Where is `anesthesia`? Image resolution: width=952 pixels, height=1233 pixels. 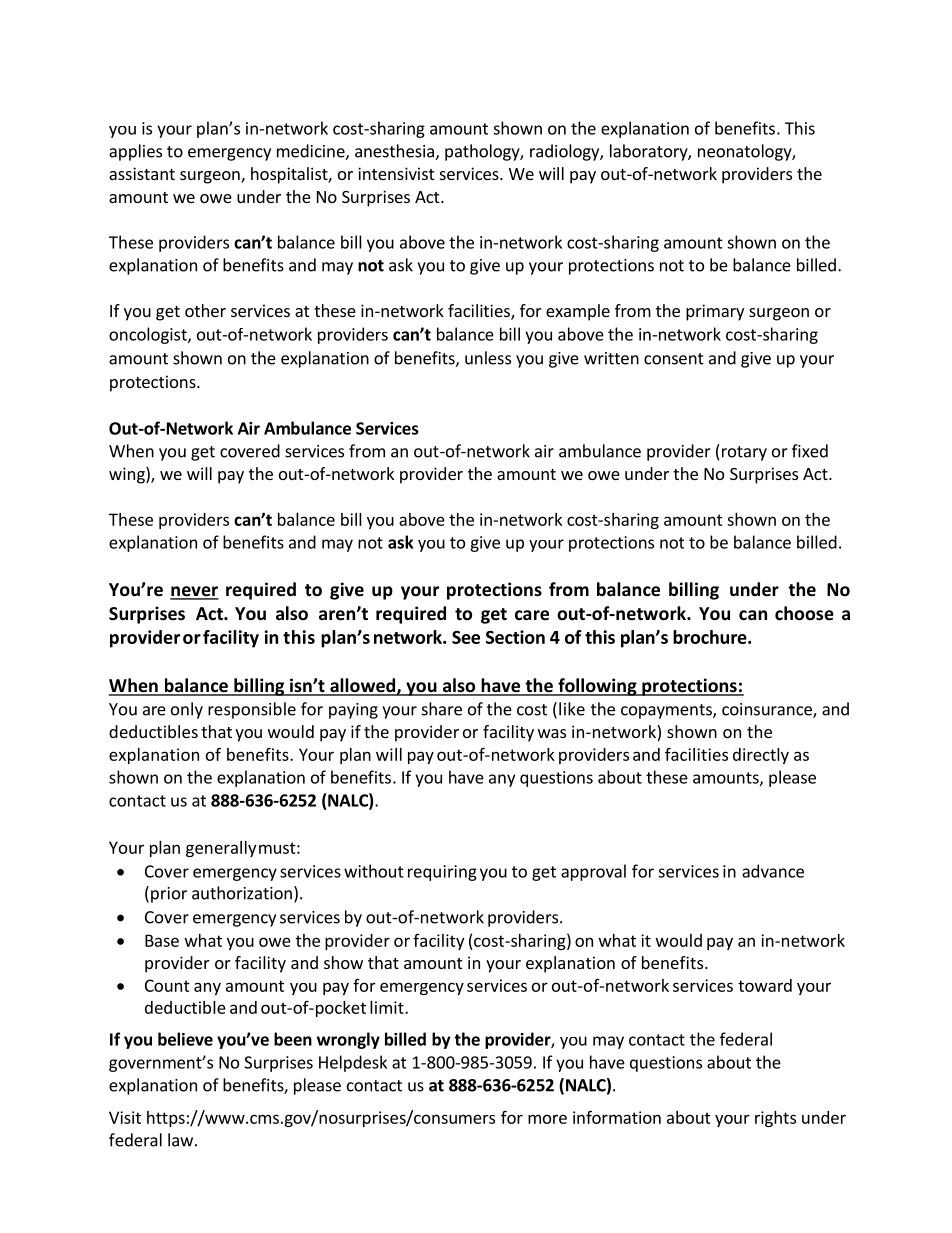 anesthesia is located at coordinates (395, 152).
